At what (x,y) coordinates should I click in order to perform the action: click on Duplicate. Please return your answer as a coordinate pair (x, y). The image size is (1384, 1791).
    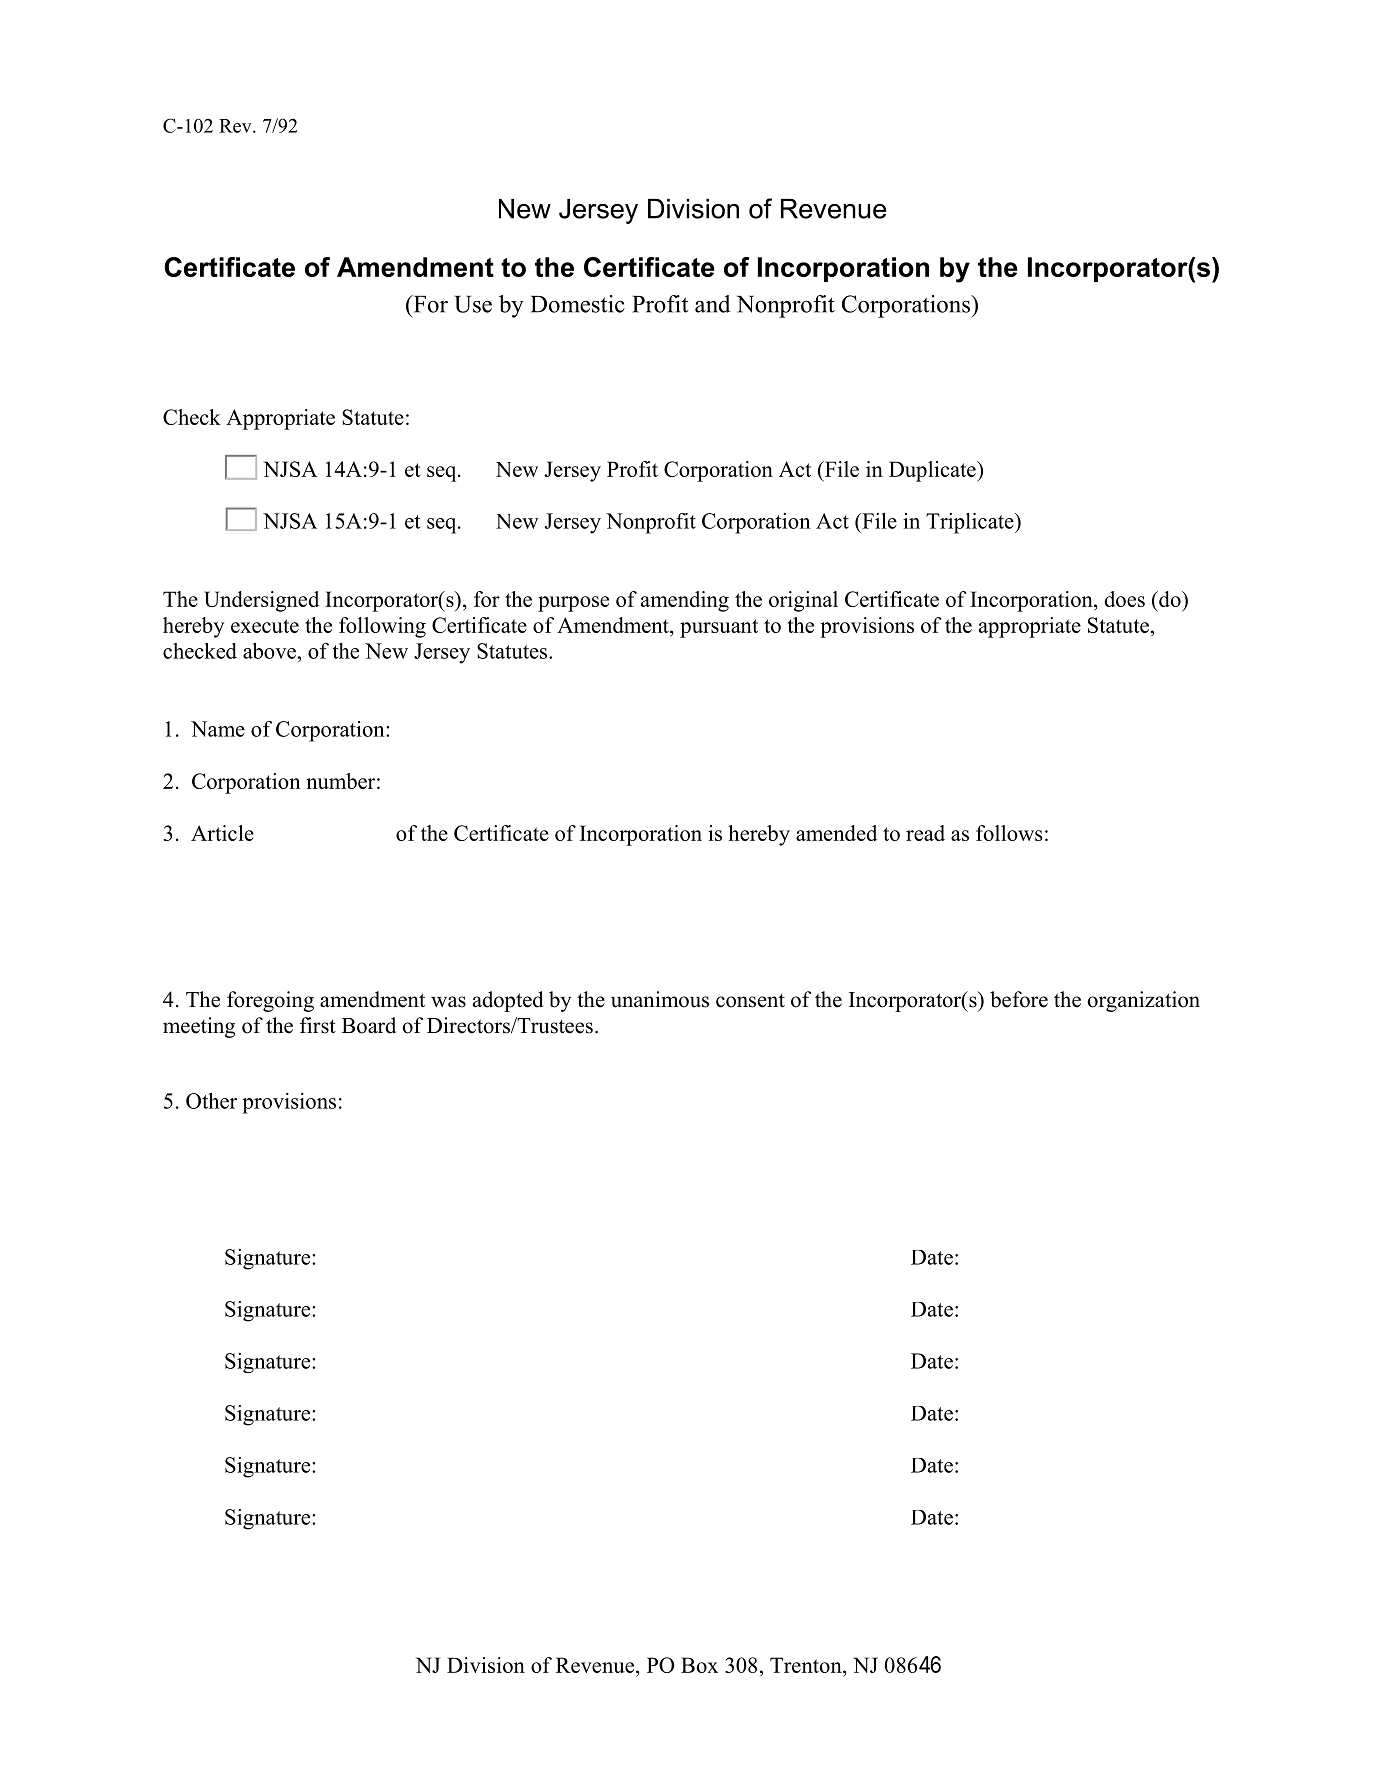
    Looking at the image, I should click on (933, 471).
